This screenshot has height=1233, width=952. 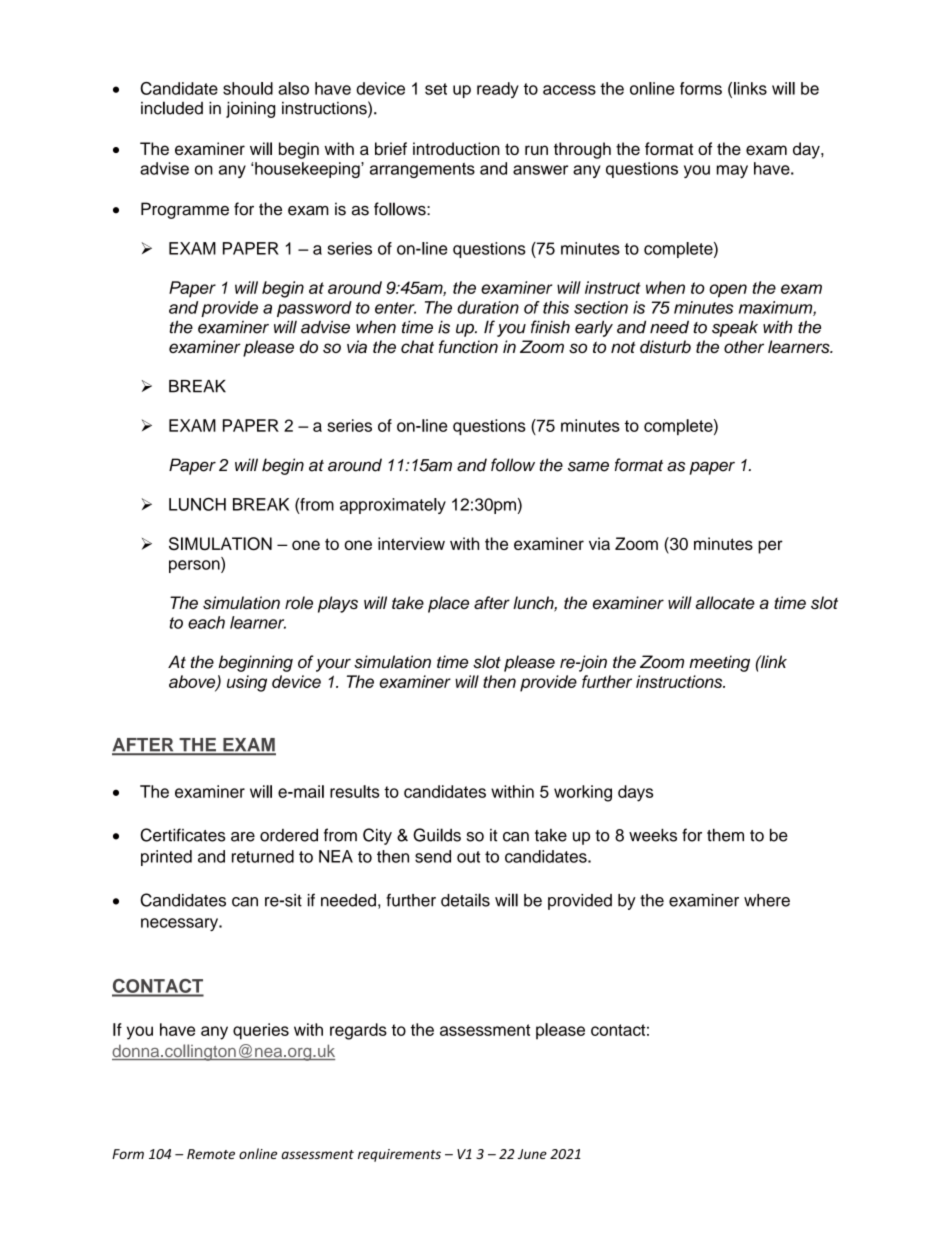 What do you see at coordinates (448, 604) in the screenshot?
I see `place` at bounding box center [448, 604].
